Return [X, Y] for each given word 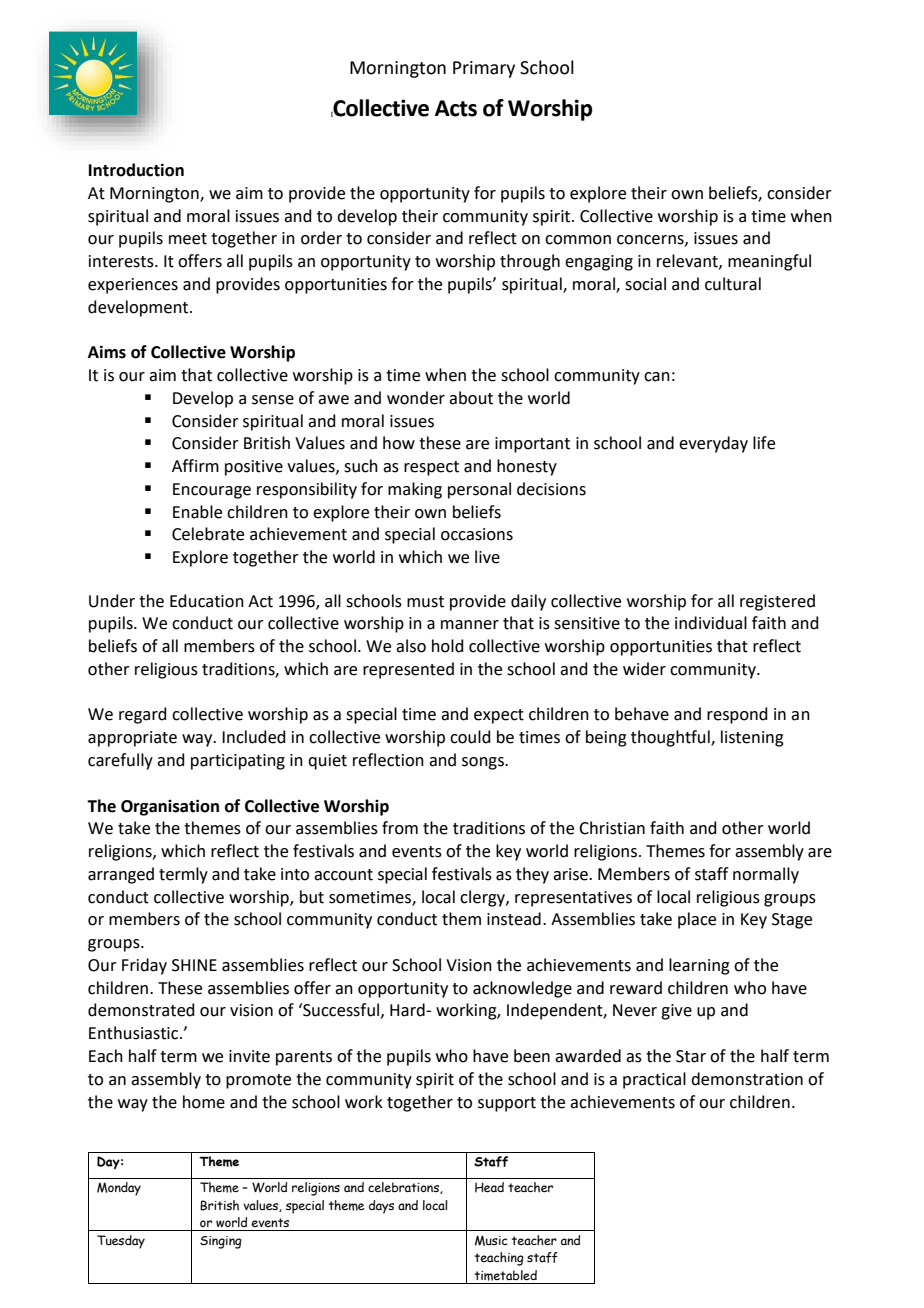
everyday [713, 444]
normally [766, 875]
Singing [221, 1242]
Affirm [195, 465]
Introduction [136, 170]
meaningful [769, 262]
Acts [456, 108]
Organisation [170, 807]
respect [431, 468]
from [400, 828]
